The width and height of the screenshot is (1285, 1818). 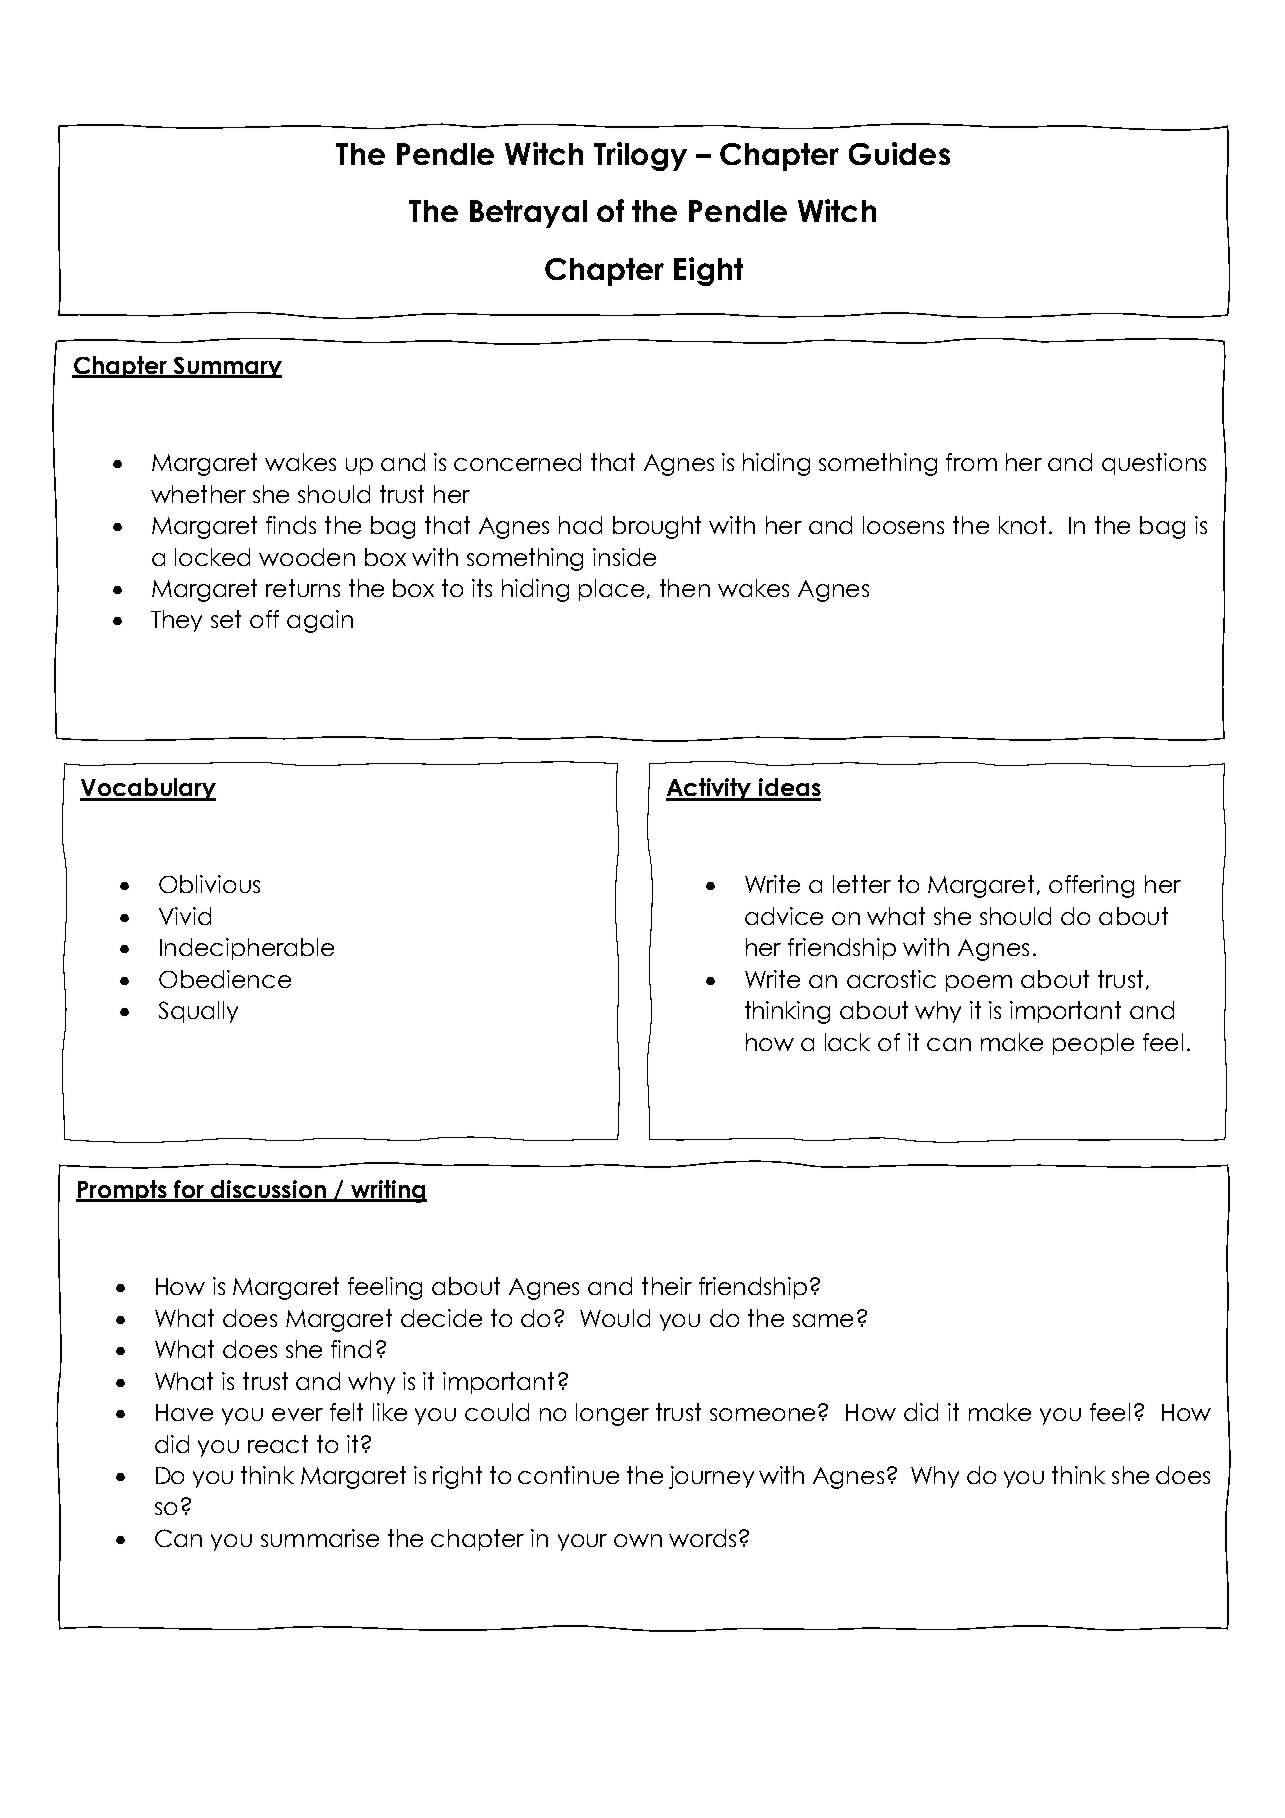 I want to click on knot, so click(x=1022, y=525).
